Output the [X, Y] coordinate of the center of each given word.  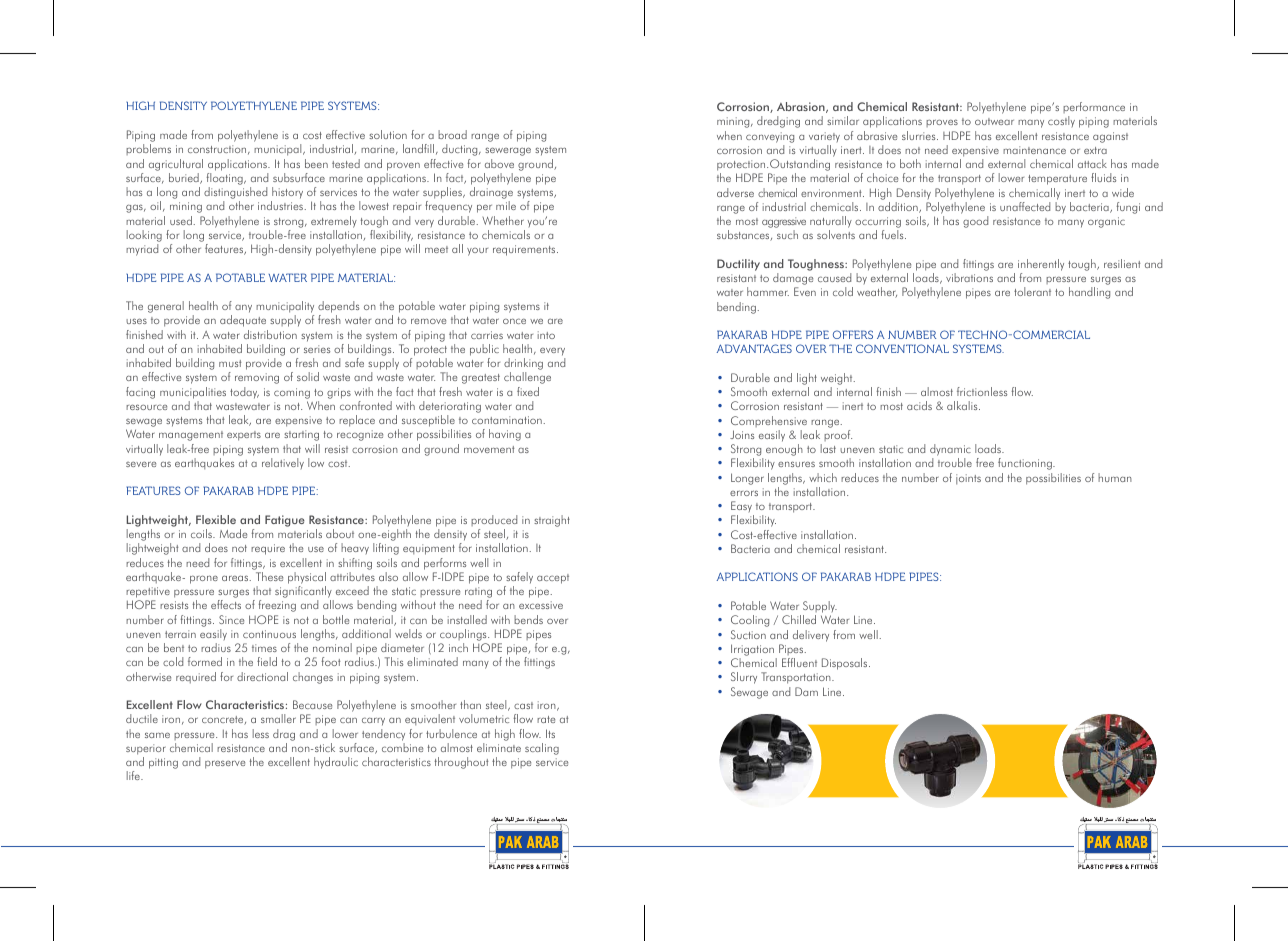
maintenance [1034, 150]
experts [244, 436]
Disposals [846, 664]
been [316, 163]
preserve [225, 764]
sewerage [508, 151]
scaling [542, 749]
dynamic [950, 451]
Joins [742, 434]
